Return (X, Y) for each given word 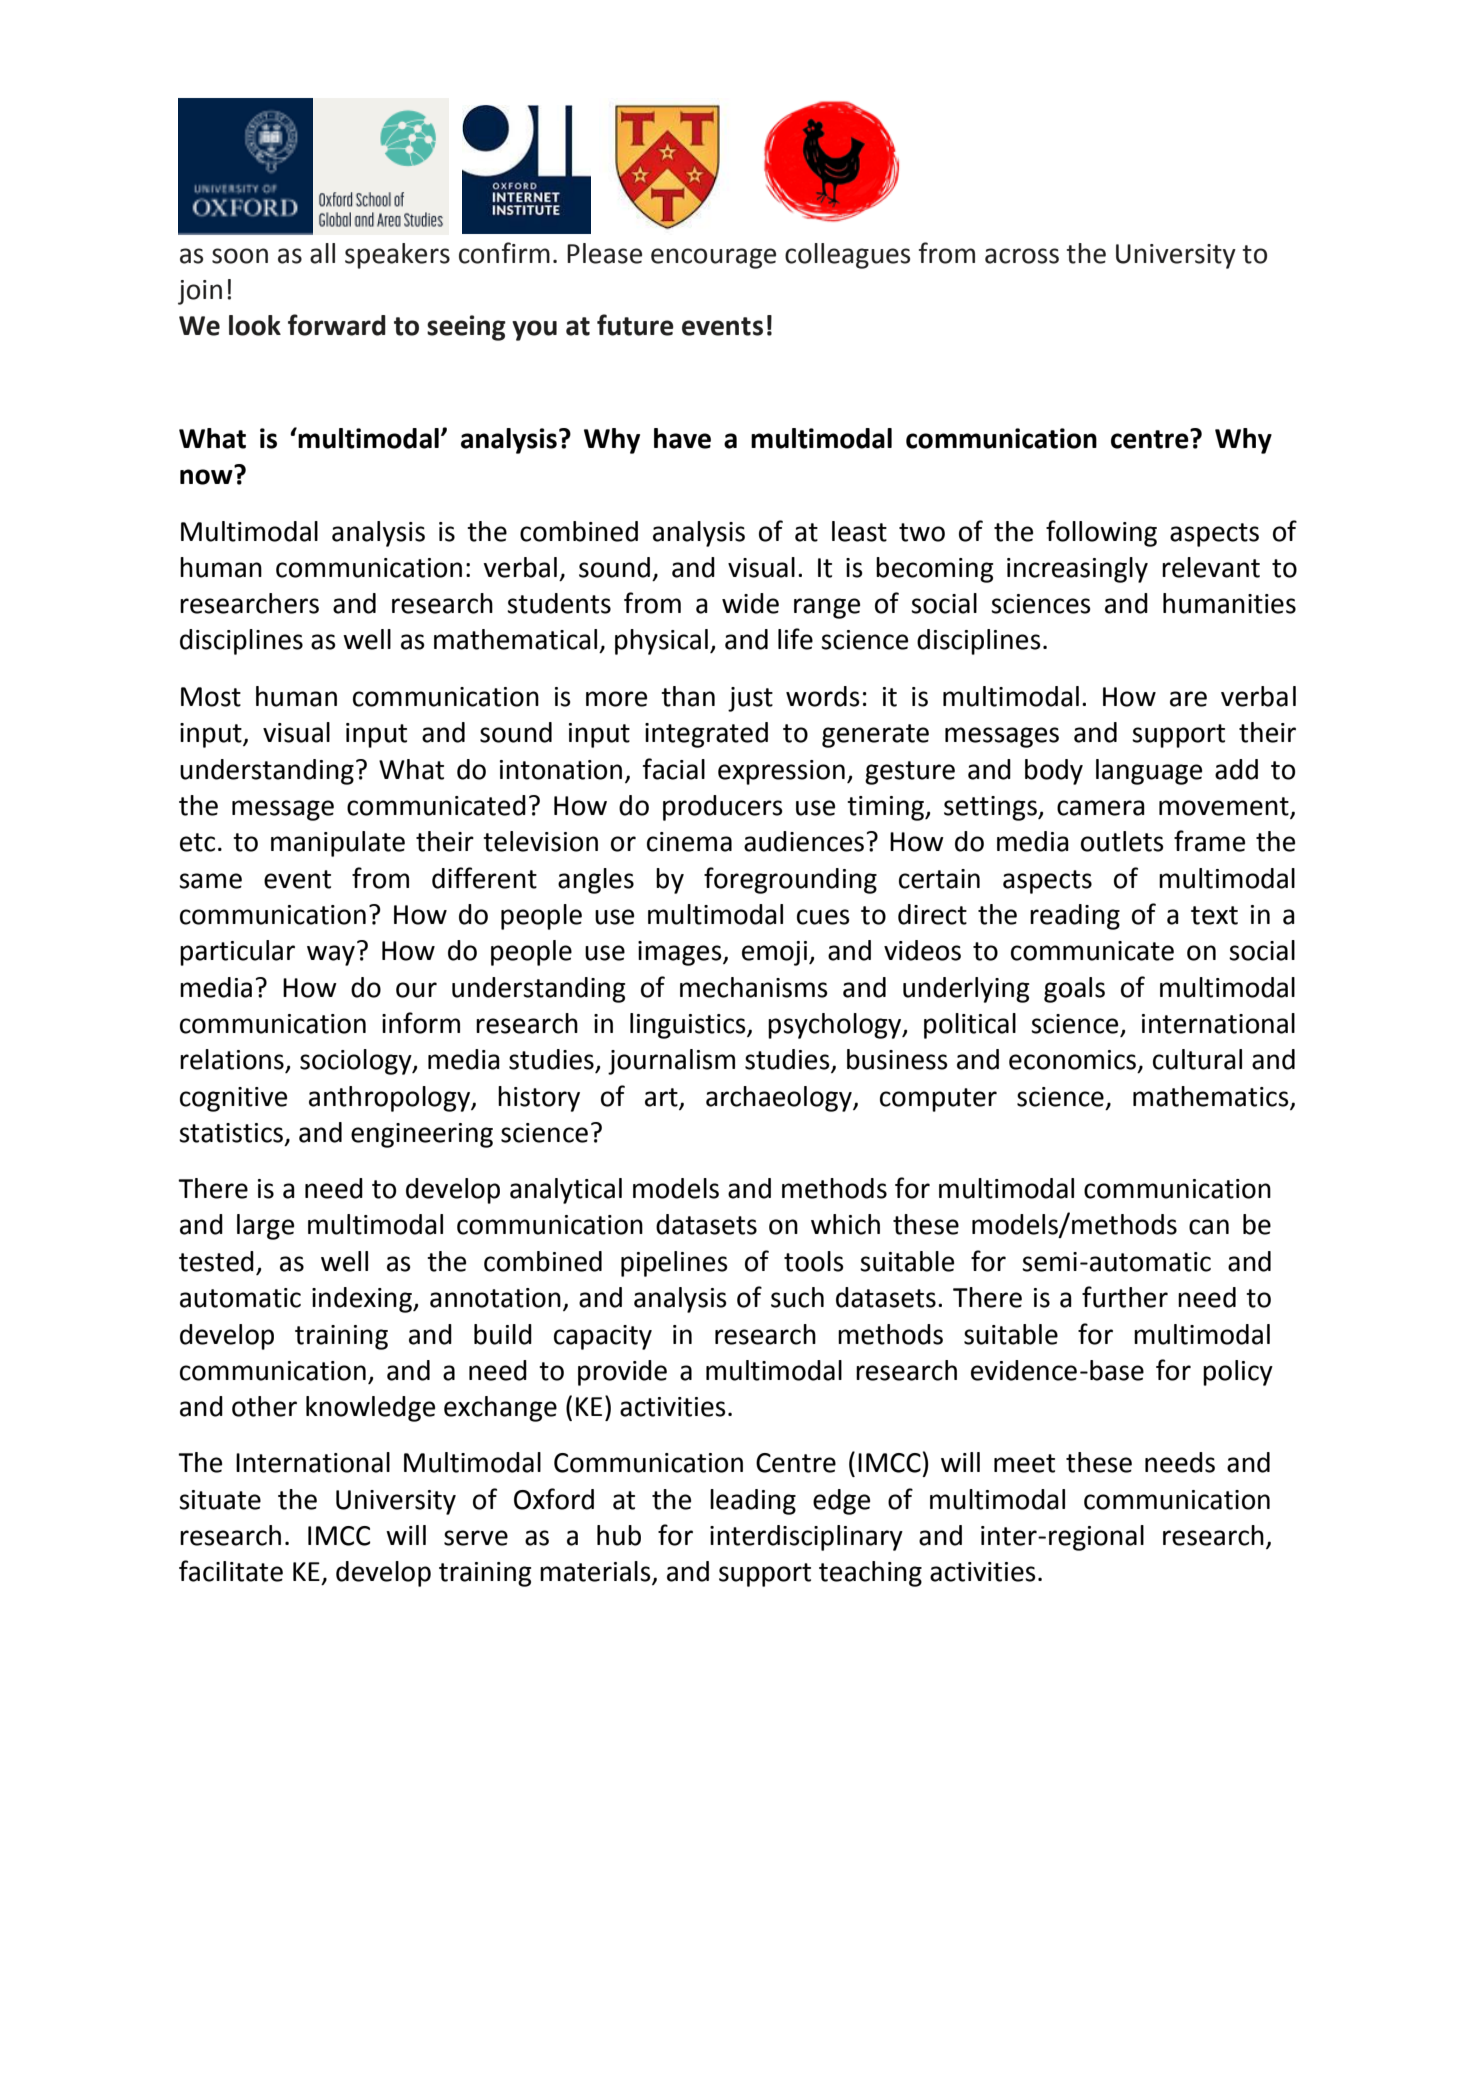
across (1022, 256)
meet (1024, 1463)
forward (337, 325)
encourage (713, 258)
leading (753, 1502)
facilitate (231, 1571)
